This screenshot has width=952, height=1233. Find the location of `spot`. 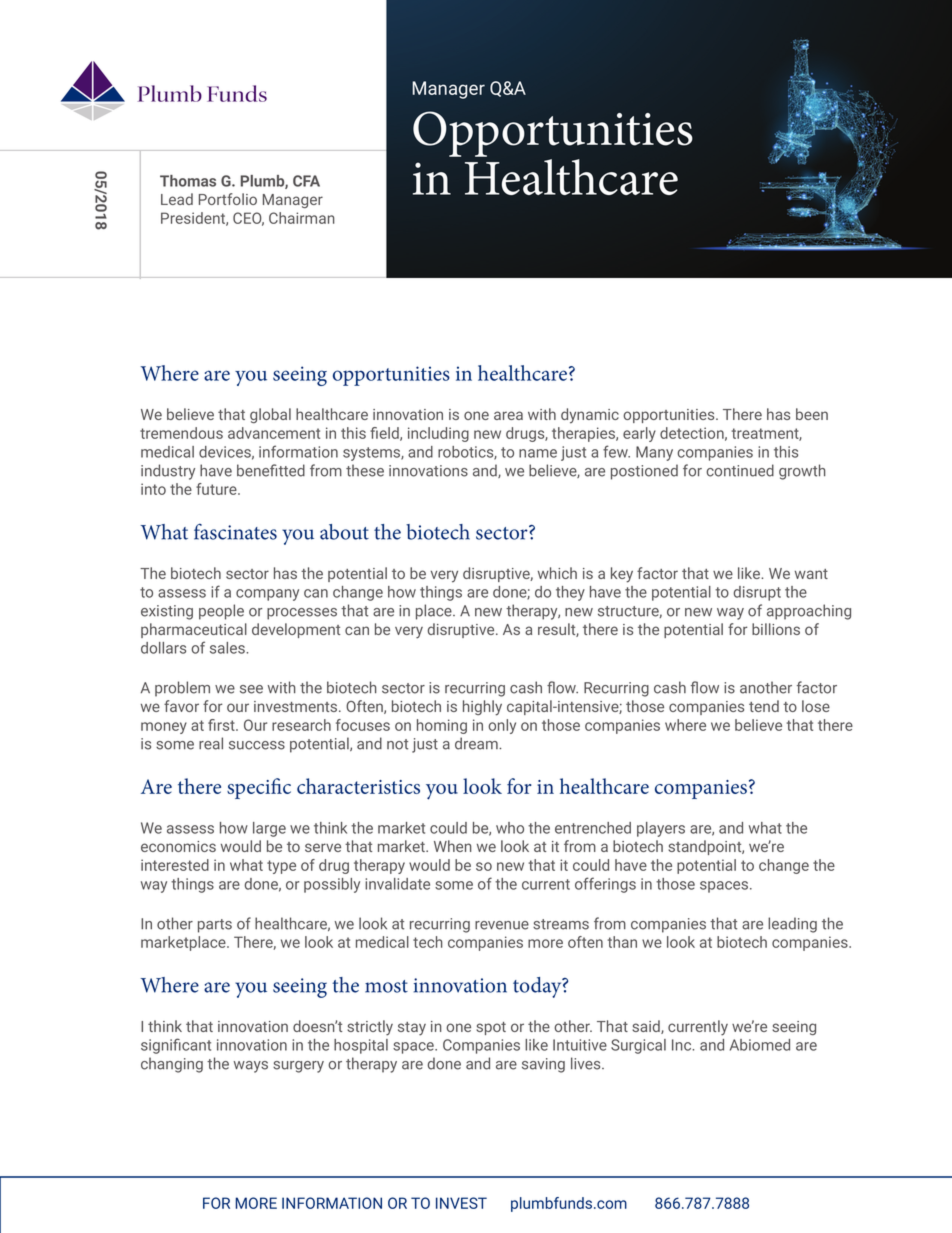

spot is located at coordinates (491, 1028).
